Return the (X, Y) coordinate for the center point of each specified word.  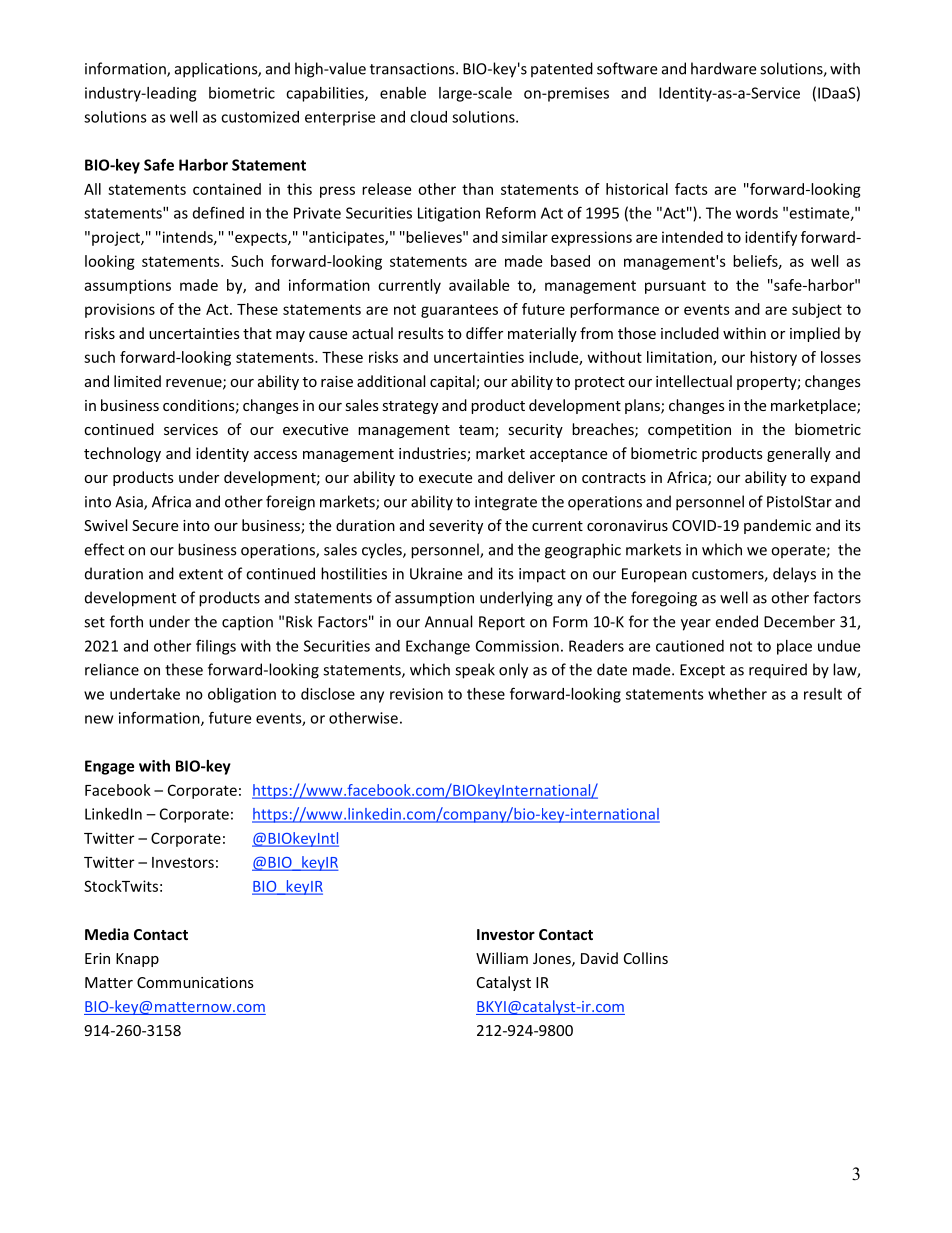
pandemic (777, 526)
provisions (120, 310)
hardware (723, 68)
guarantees (459, 311)
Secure (155, 525)
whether (737, 694)
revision (416, 694)
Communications (195, 982)
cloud (428, 117)
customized (260, 117)
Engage (109, 767)
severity (456, 527)
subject (817, 310)
